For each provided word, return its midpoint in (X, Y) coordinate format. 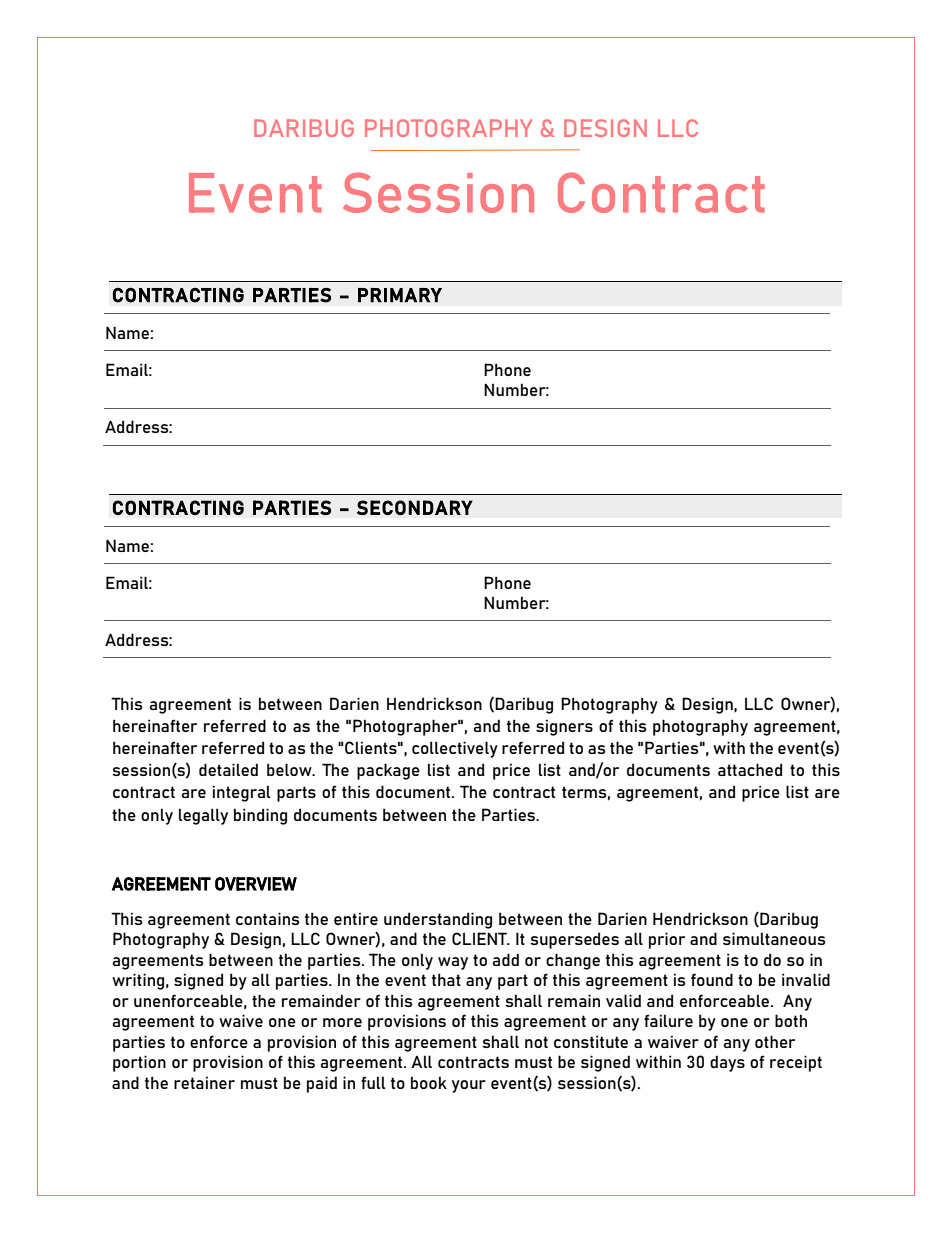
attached (750, 769)
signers (564, 727)
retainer (204, 1082)
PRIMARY (400, 295)
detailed (228, 769)
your (469, 1086)
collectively (455, 749)
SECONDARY (415, 507)
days (727, 1063)
